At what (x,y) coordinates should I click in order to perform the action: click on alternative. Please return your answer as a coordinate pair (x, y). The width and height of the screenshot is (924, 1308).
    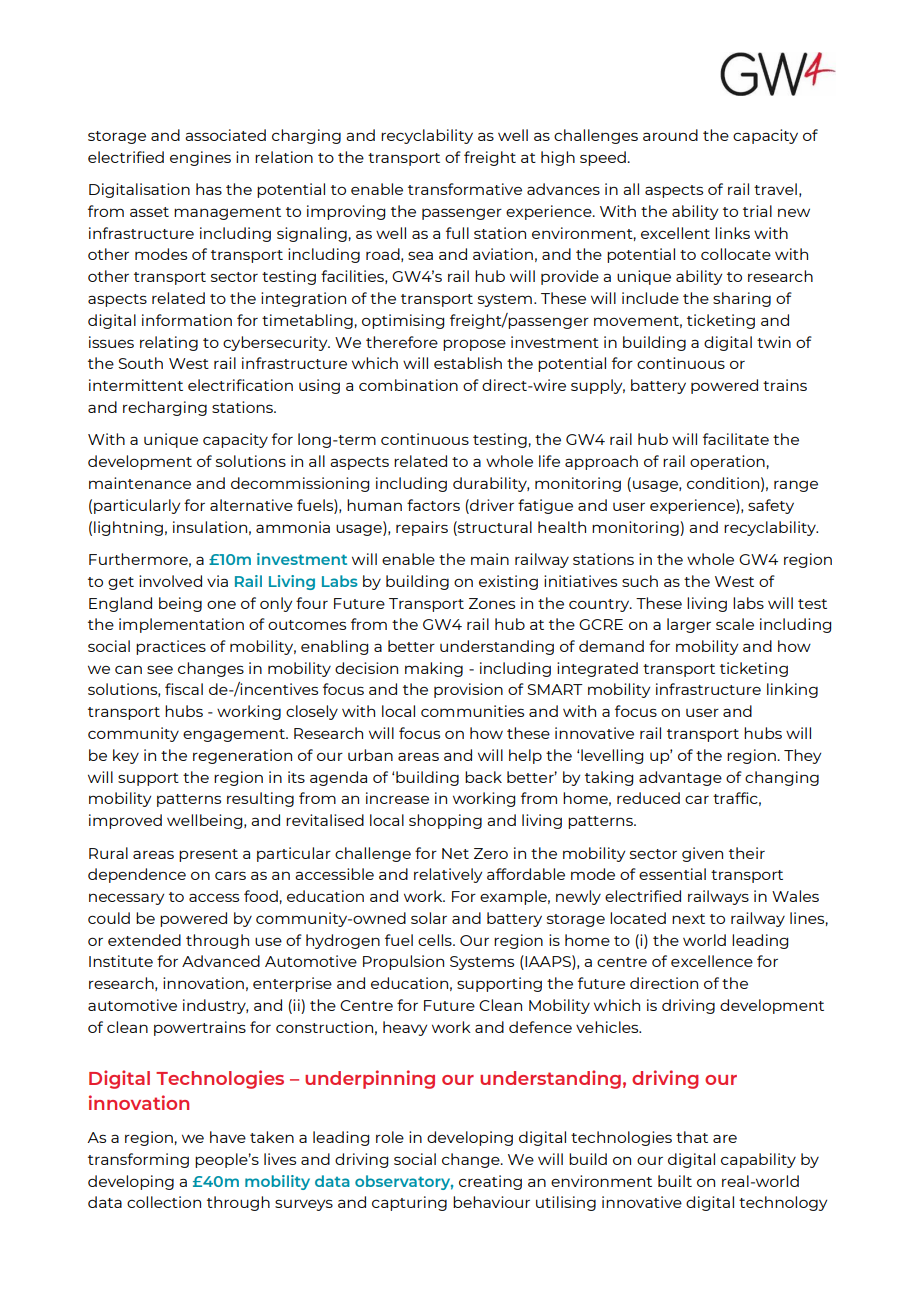
    Looking at the image, I should click on (251, 505).
